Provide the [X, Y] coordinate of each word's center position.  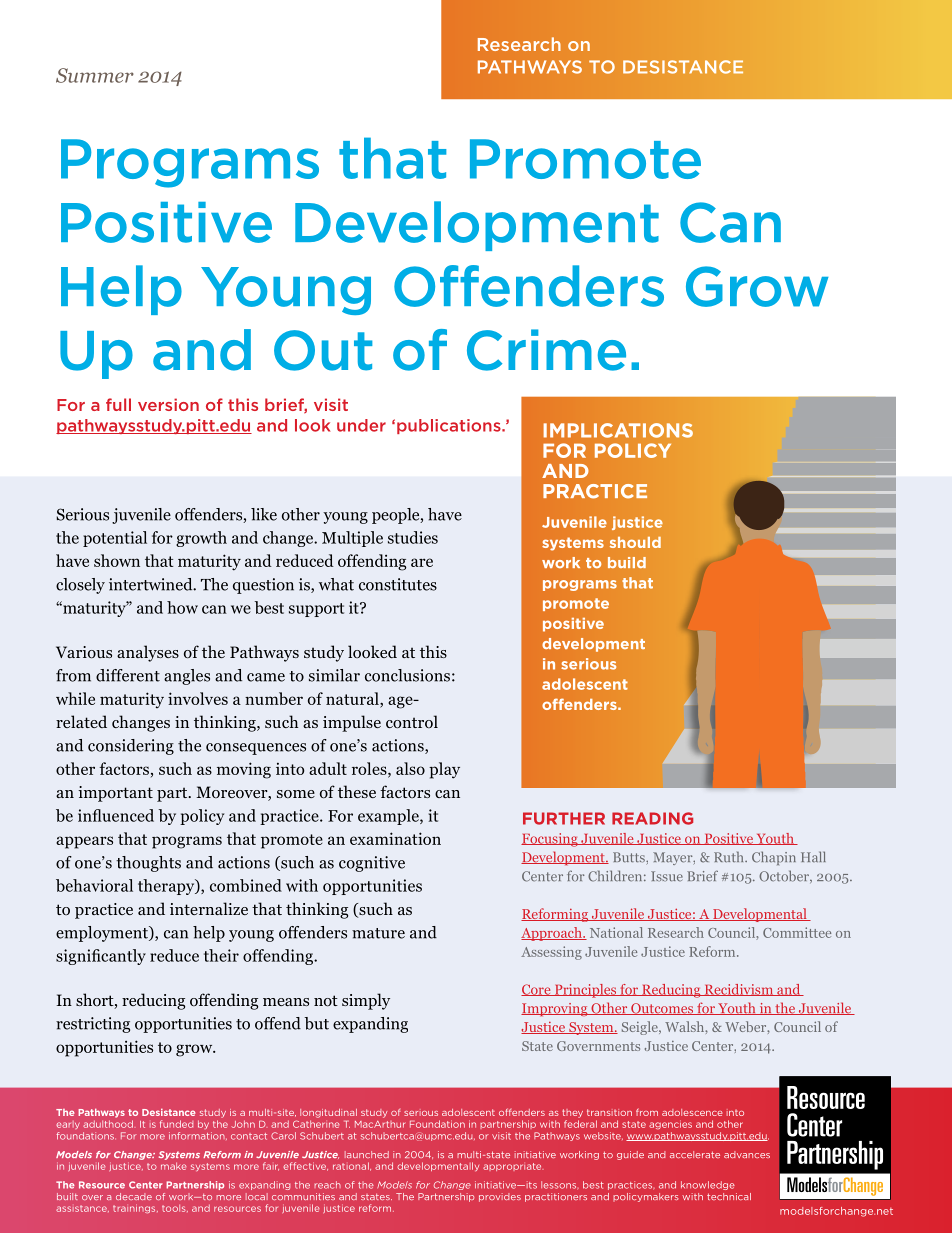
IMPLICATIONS [618, 430]
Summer [95, 75]
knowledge [708, 1185]
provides [500, 1197]
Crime [546, 350]
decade [134, 1196]
